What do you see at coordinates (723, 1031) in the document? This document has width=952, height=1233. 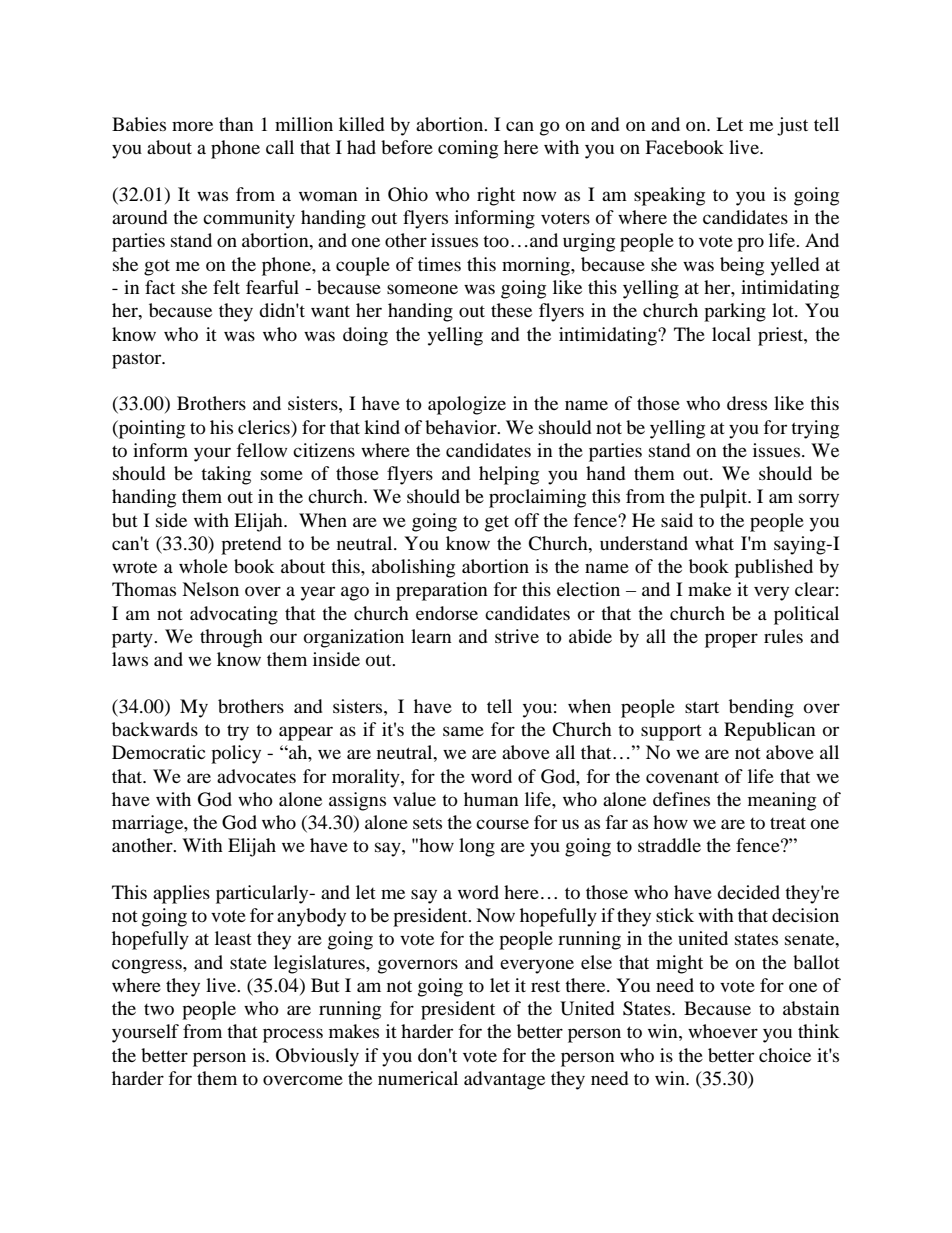 I see `whoever` at bounding box center [723, 1031].
